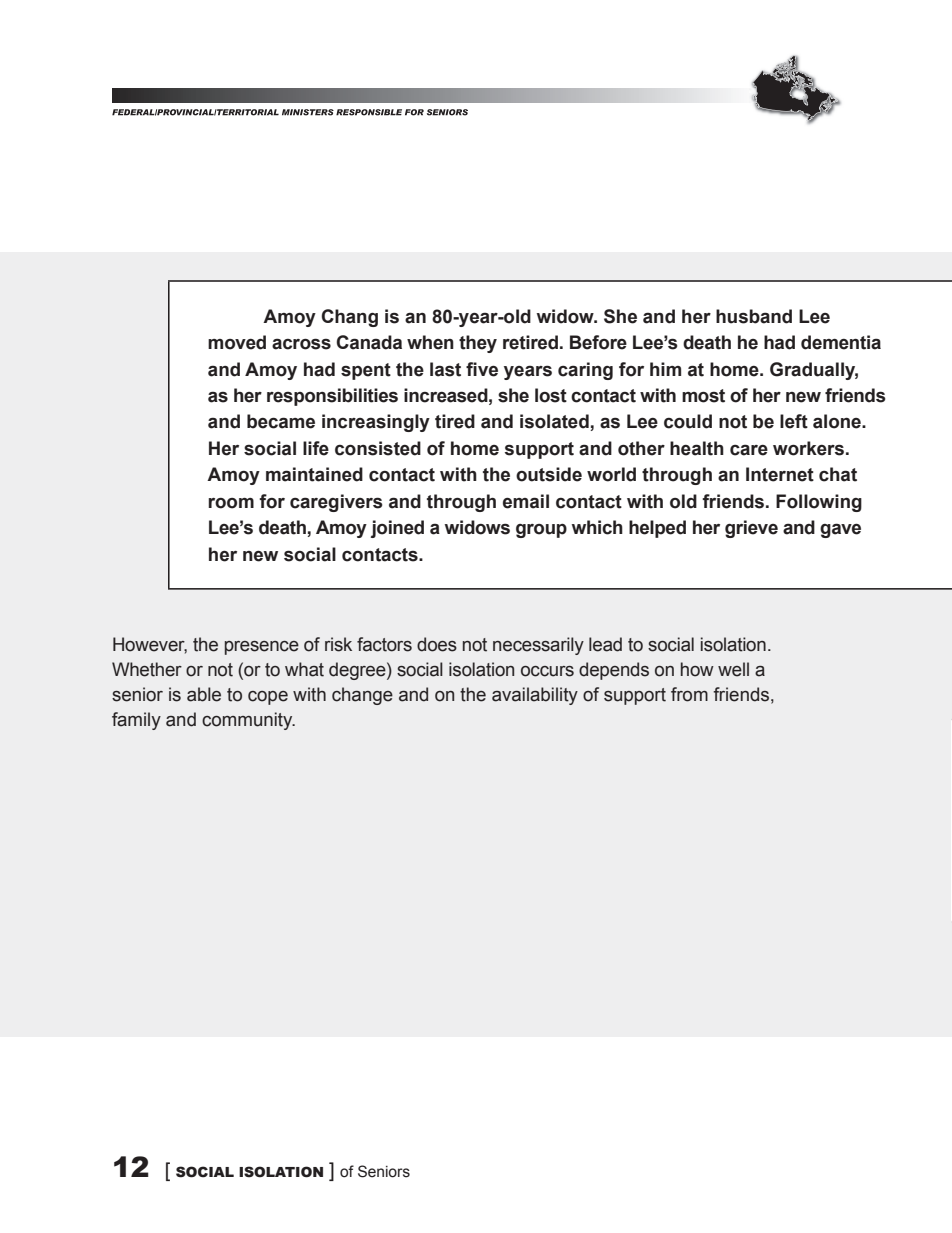 The image size is (952, 1233). What do you see at coordinates (549, 474) in the screenshot?
I see `outside` at bounding box center [549, 474].
